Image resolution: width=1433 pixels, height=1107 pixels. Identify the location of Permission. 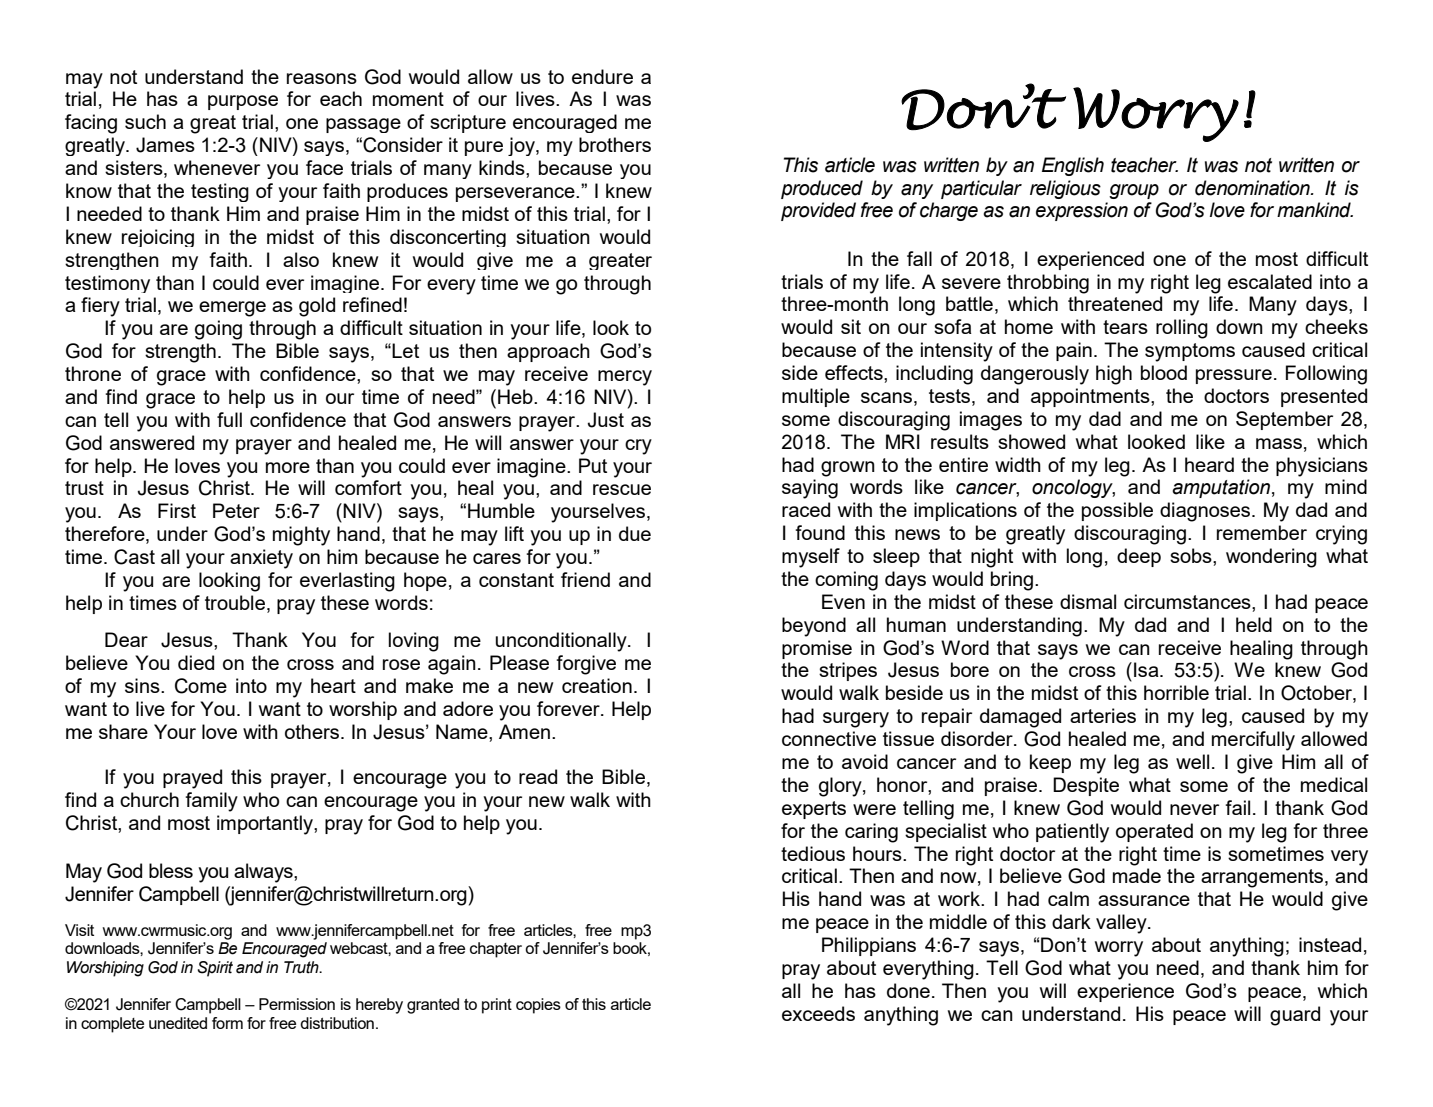
(297, 1004).
